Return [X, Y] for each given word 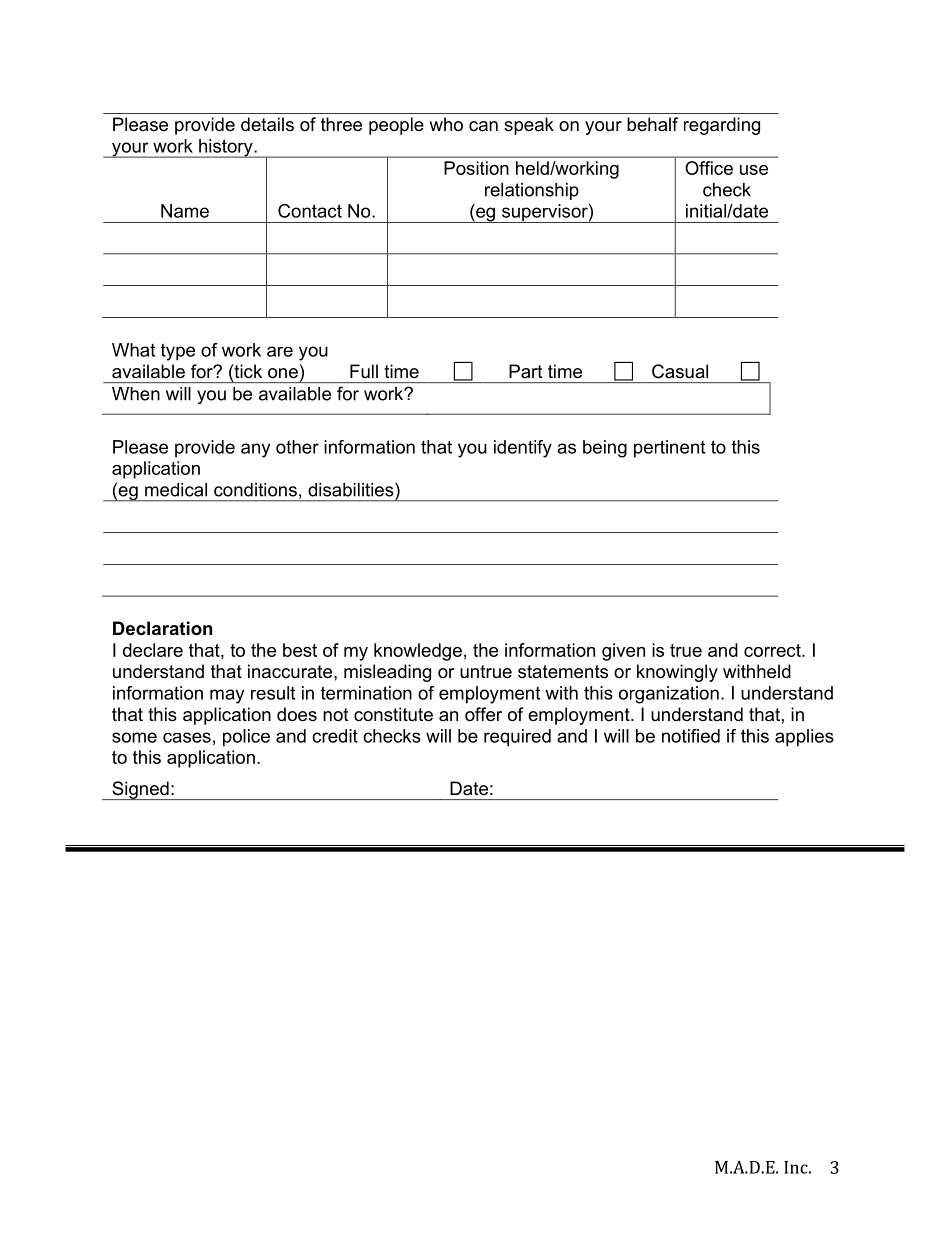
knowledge [418, 652]
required [517, 738]
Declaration [162, 628]
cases [187, 737]
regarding [722, 126]
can [483, 126]
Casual [680, 371]
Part [526, 371]
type [178, 352]
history [226, 148]
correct [773, 650]
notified [691, 736]
